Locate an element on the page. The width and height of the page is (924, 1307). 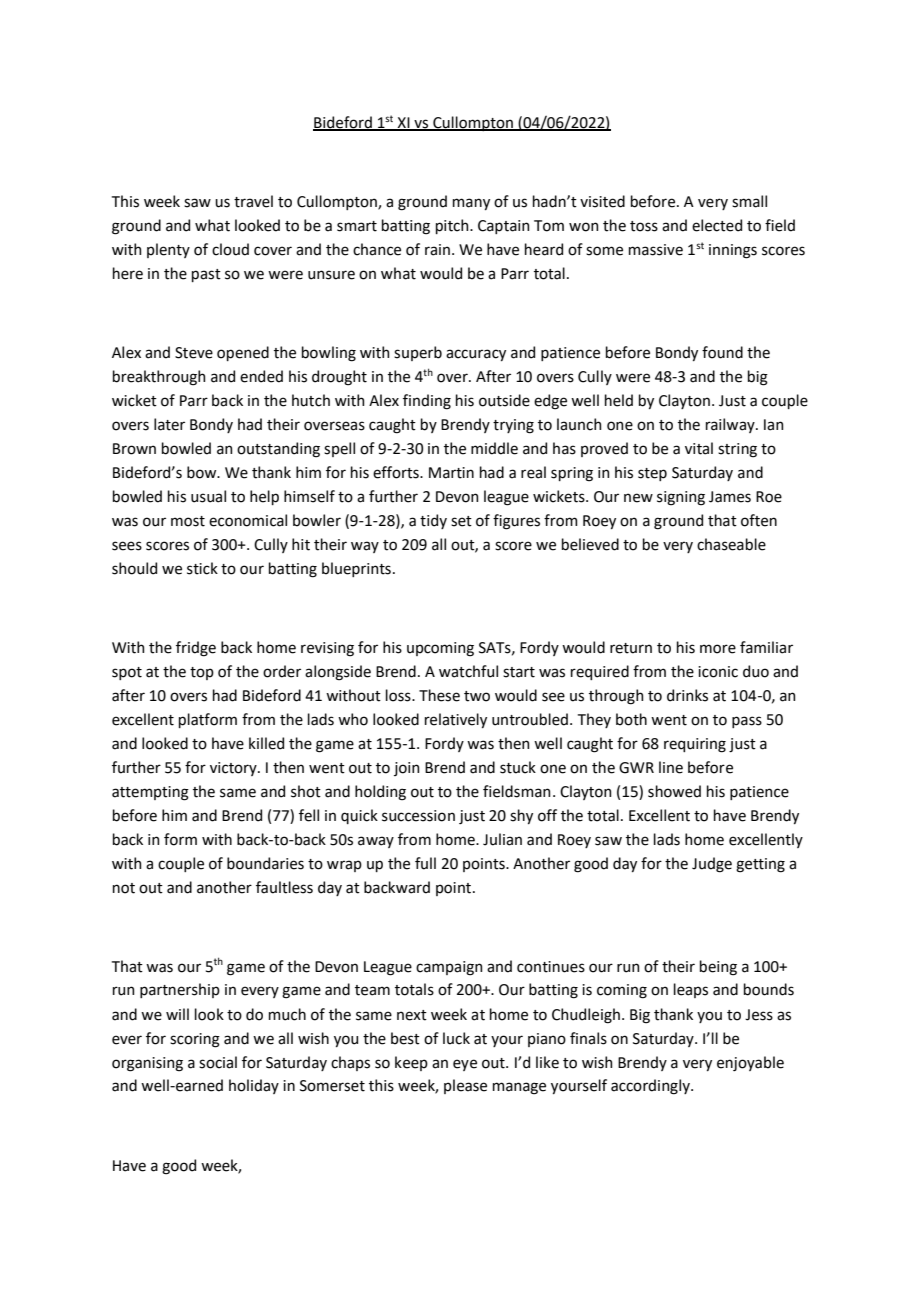
full is located at coordinates (425, 863).
